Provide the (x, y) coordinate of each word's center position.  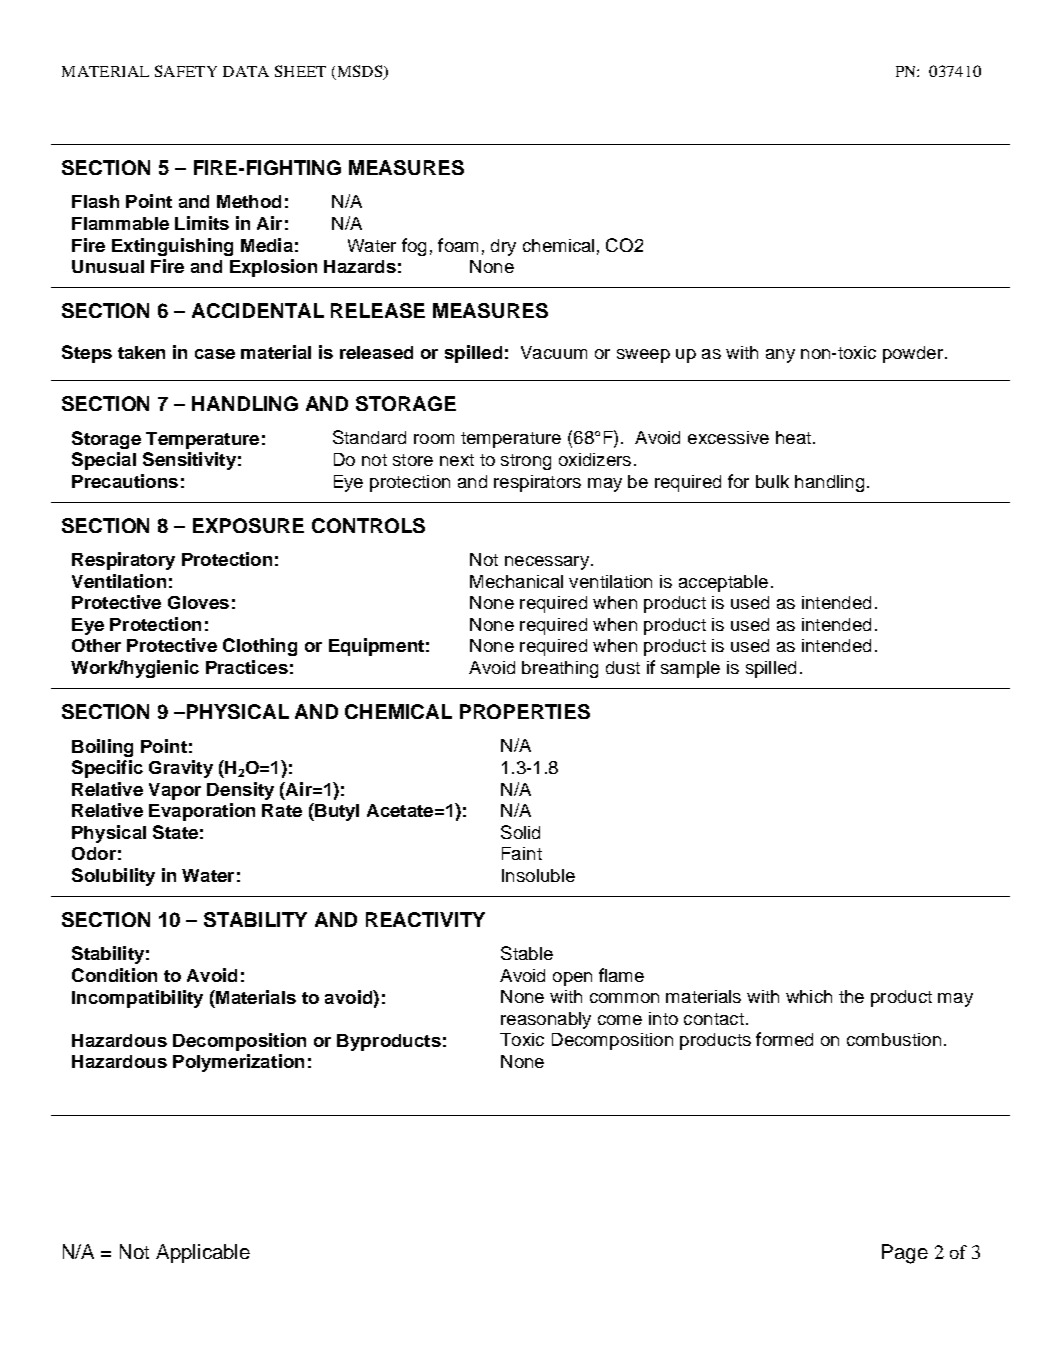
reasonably (546, 1020)
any (780, 356)
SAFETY (186, 71)
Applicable (203, 1253)
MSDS (360, 72)
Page (905, 1254)
